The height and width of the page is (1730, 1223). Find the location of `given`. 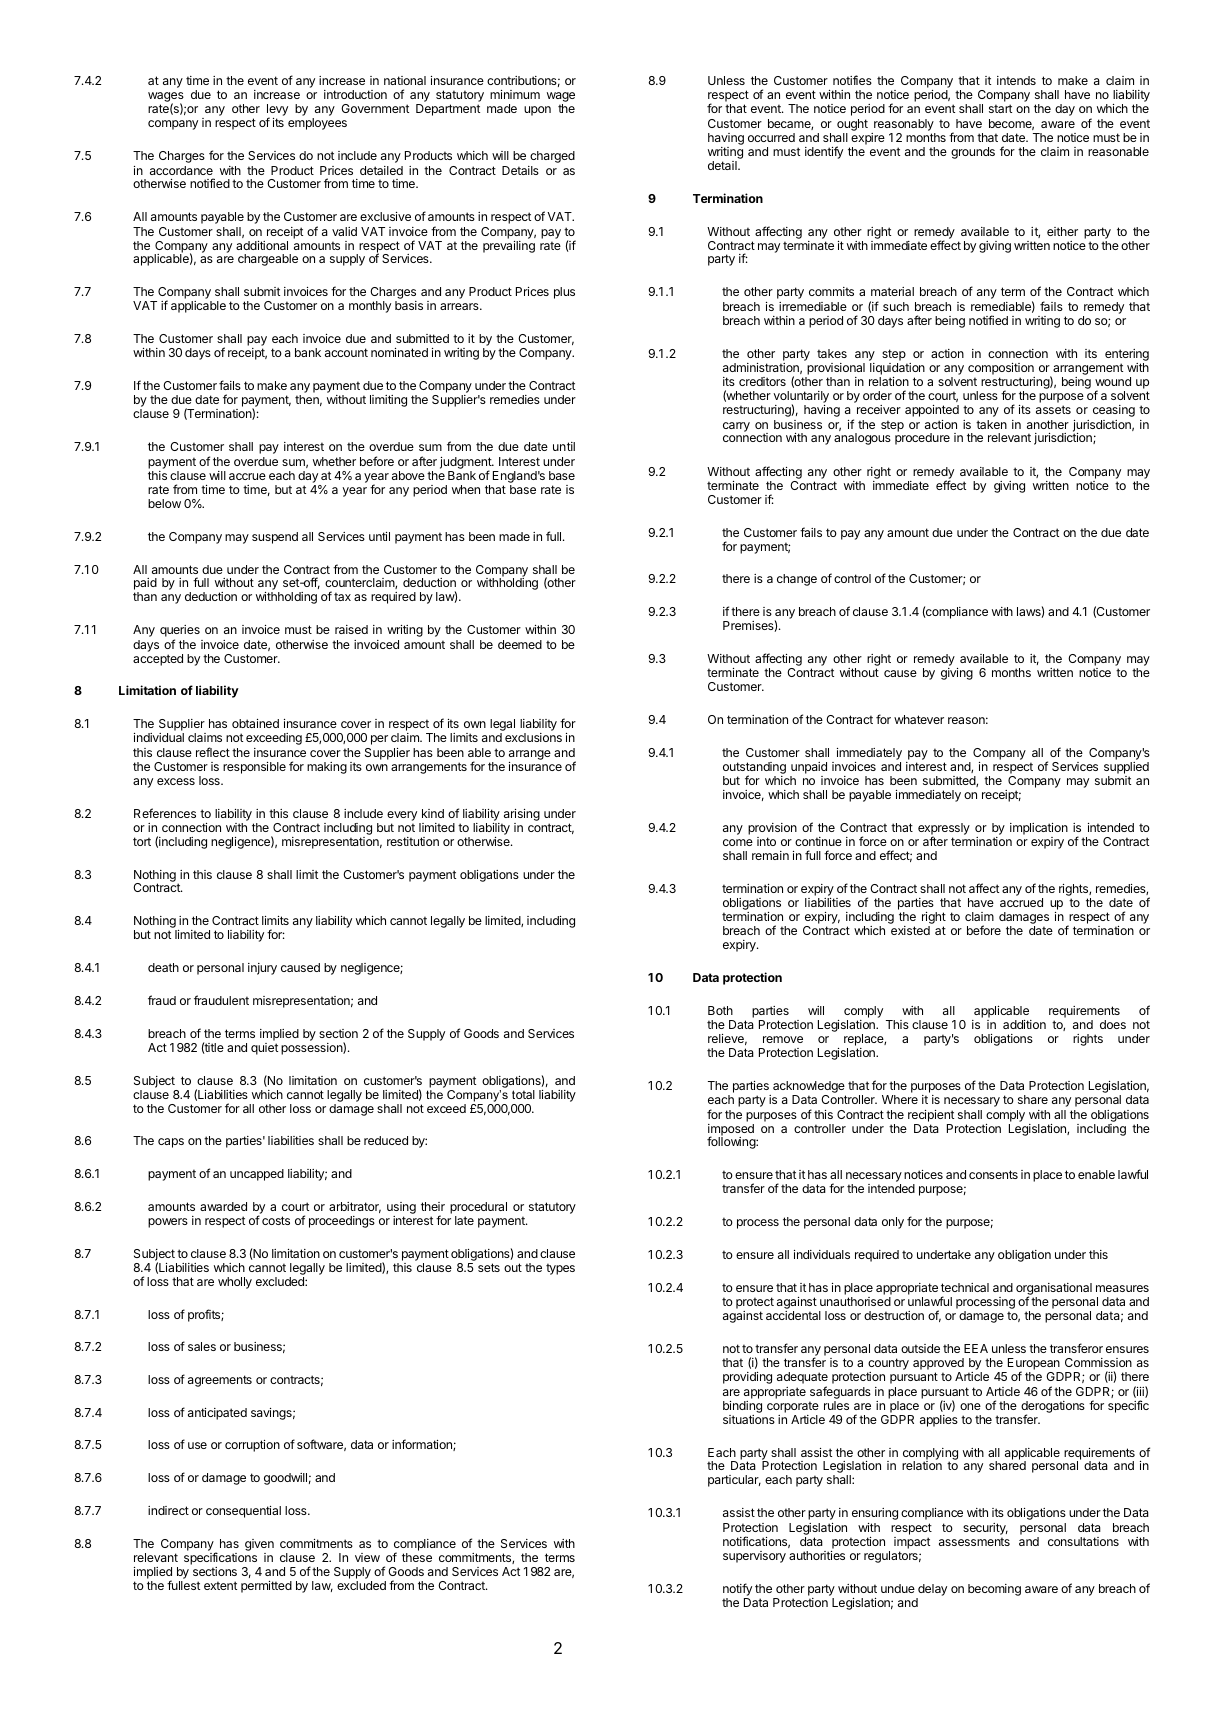

given is located at coordinates (259, 1546).
